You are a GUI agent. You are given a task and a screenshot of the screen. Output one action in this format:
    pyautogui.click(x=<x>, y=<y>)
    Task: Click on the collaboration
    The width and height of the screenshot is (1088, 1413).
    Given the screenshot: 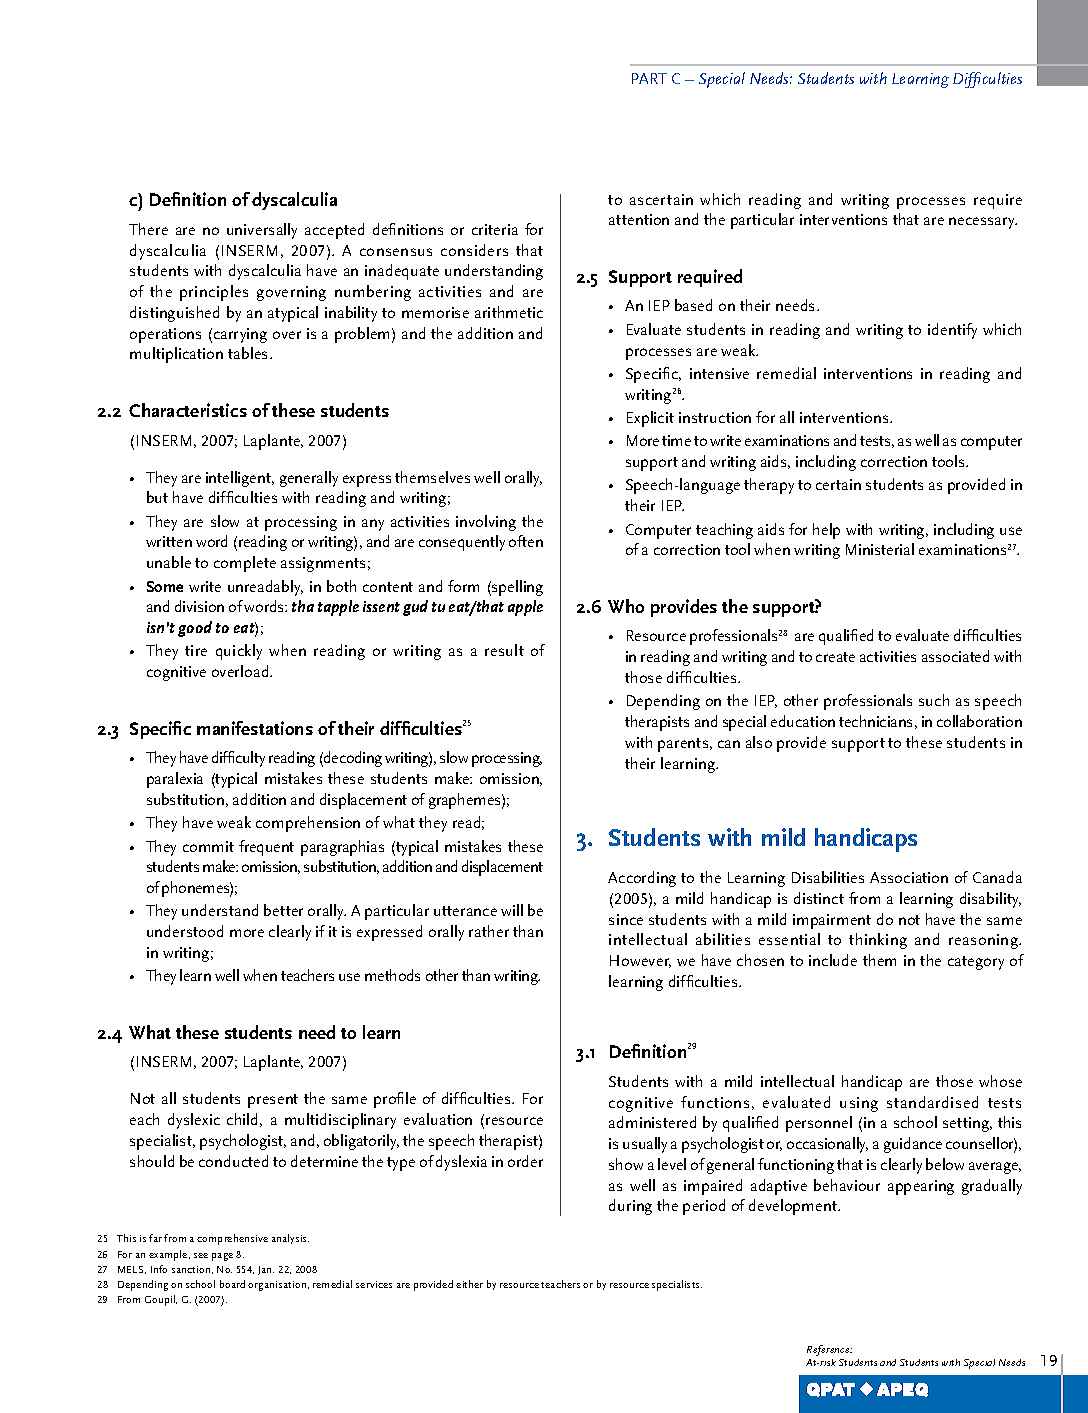 What is the action you would take?
    pyautogui.click(x=979, y=721)
